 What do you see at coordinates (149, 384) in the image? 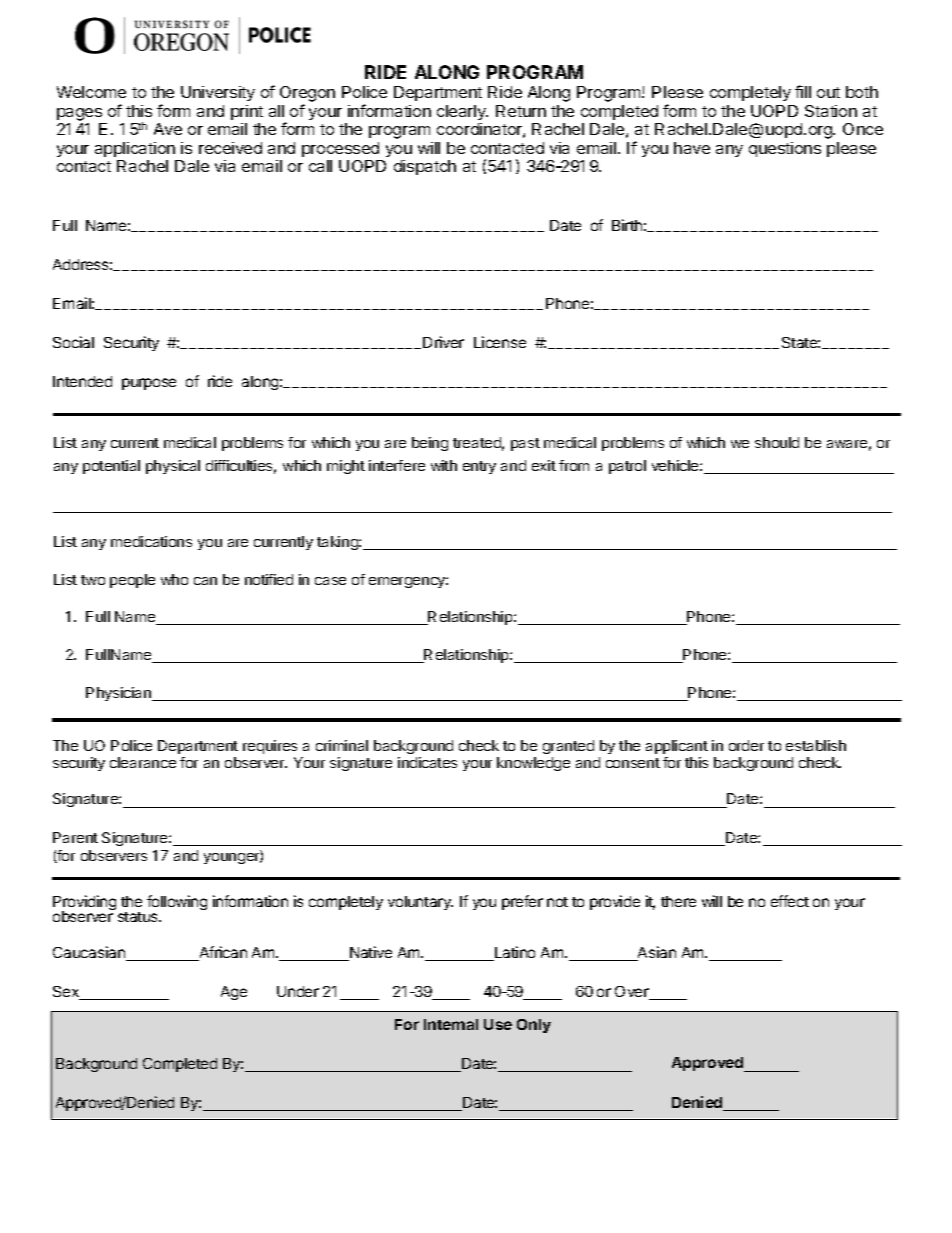
I see `purpose` at bounding box center [149, 384].
